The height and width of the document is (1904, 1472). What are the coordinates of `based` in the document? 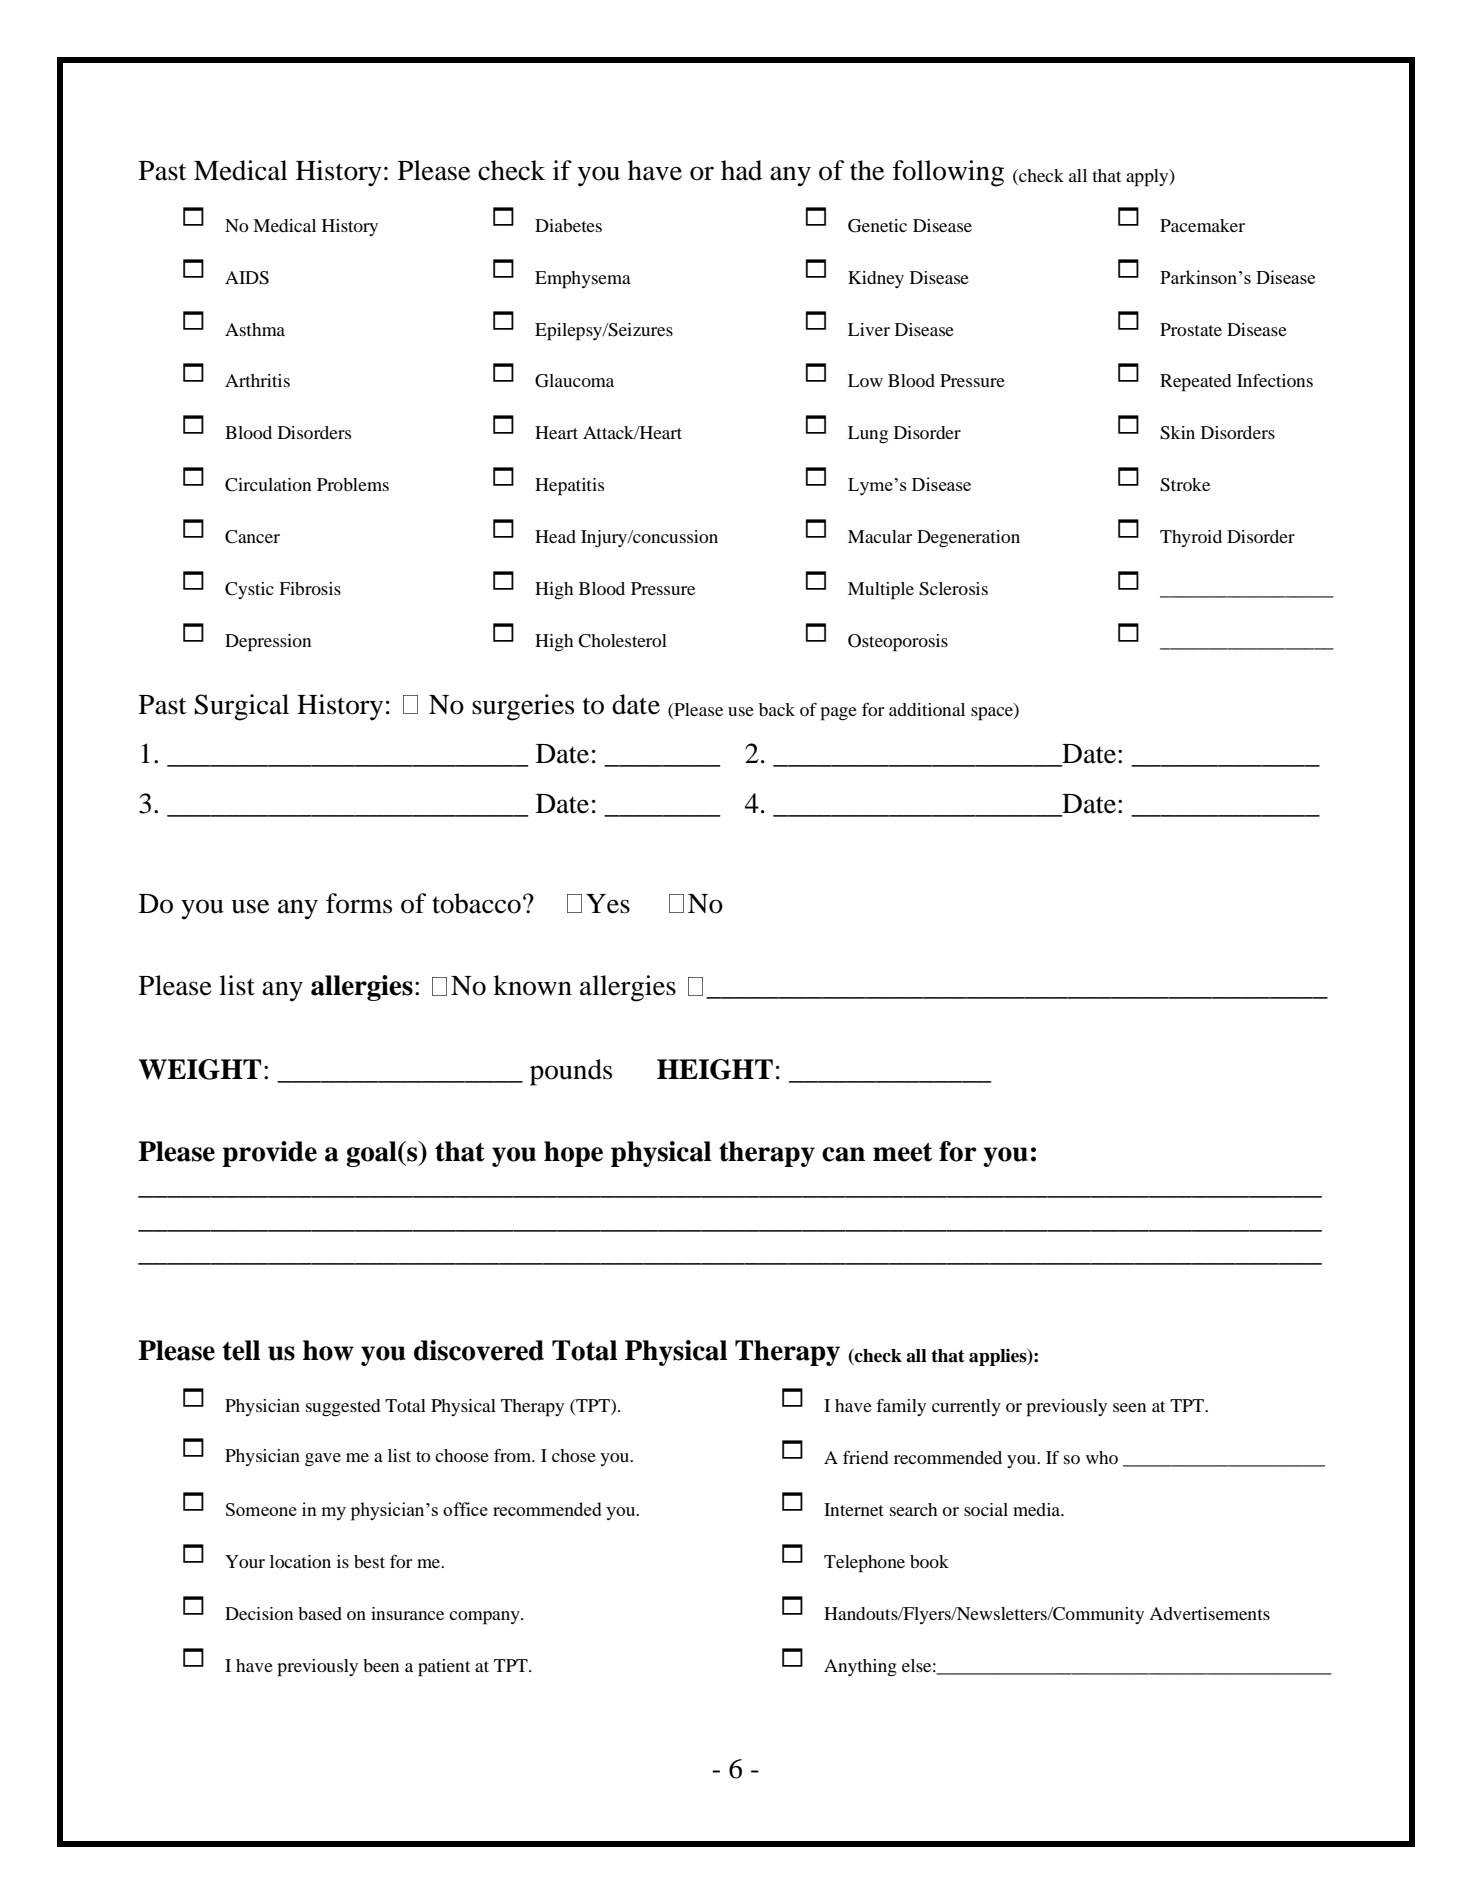 It's located at (320, 1613).
